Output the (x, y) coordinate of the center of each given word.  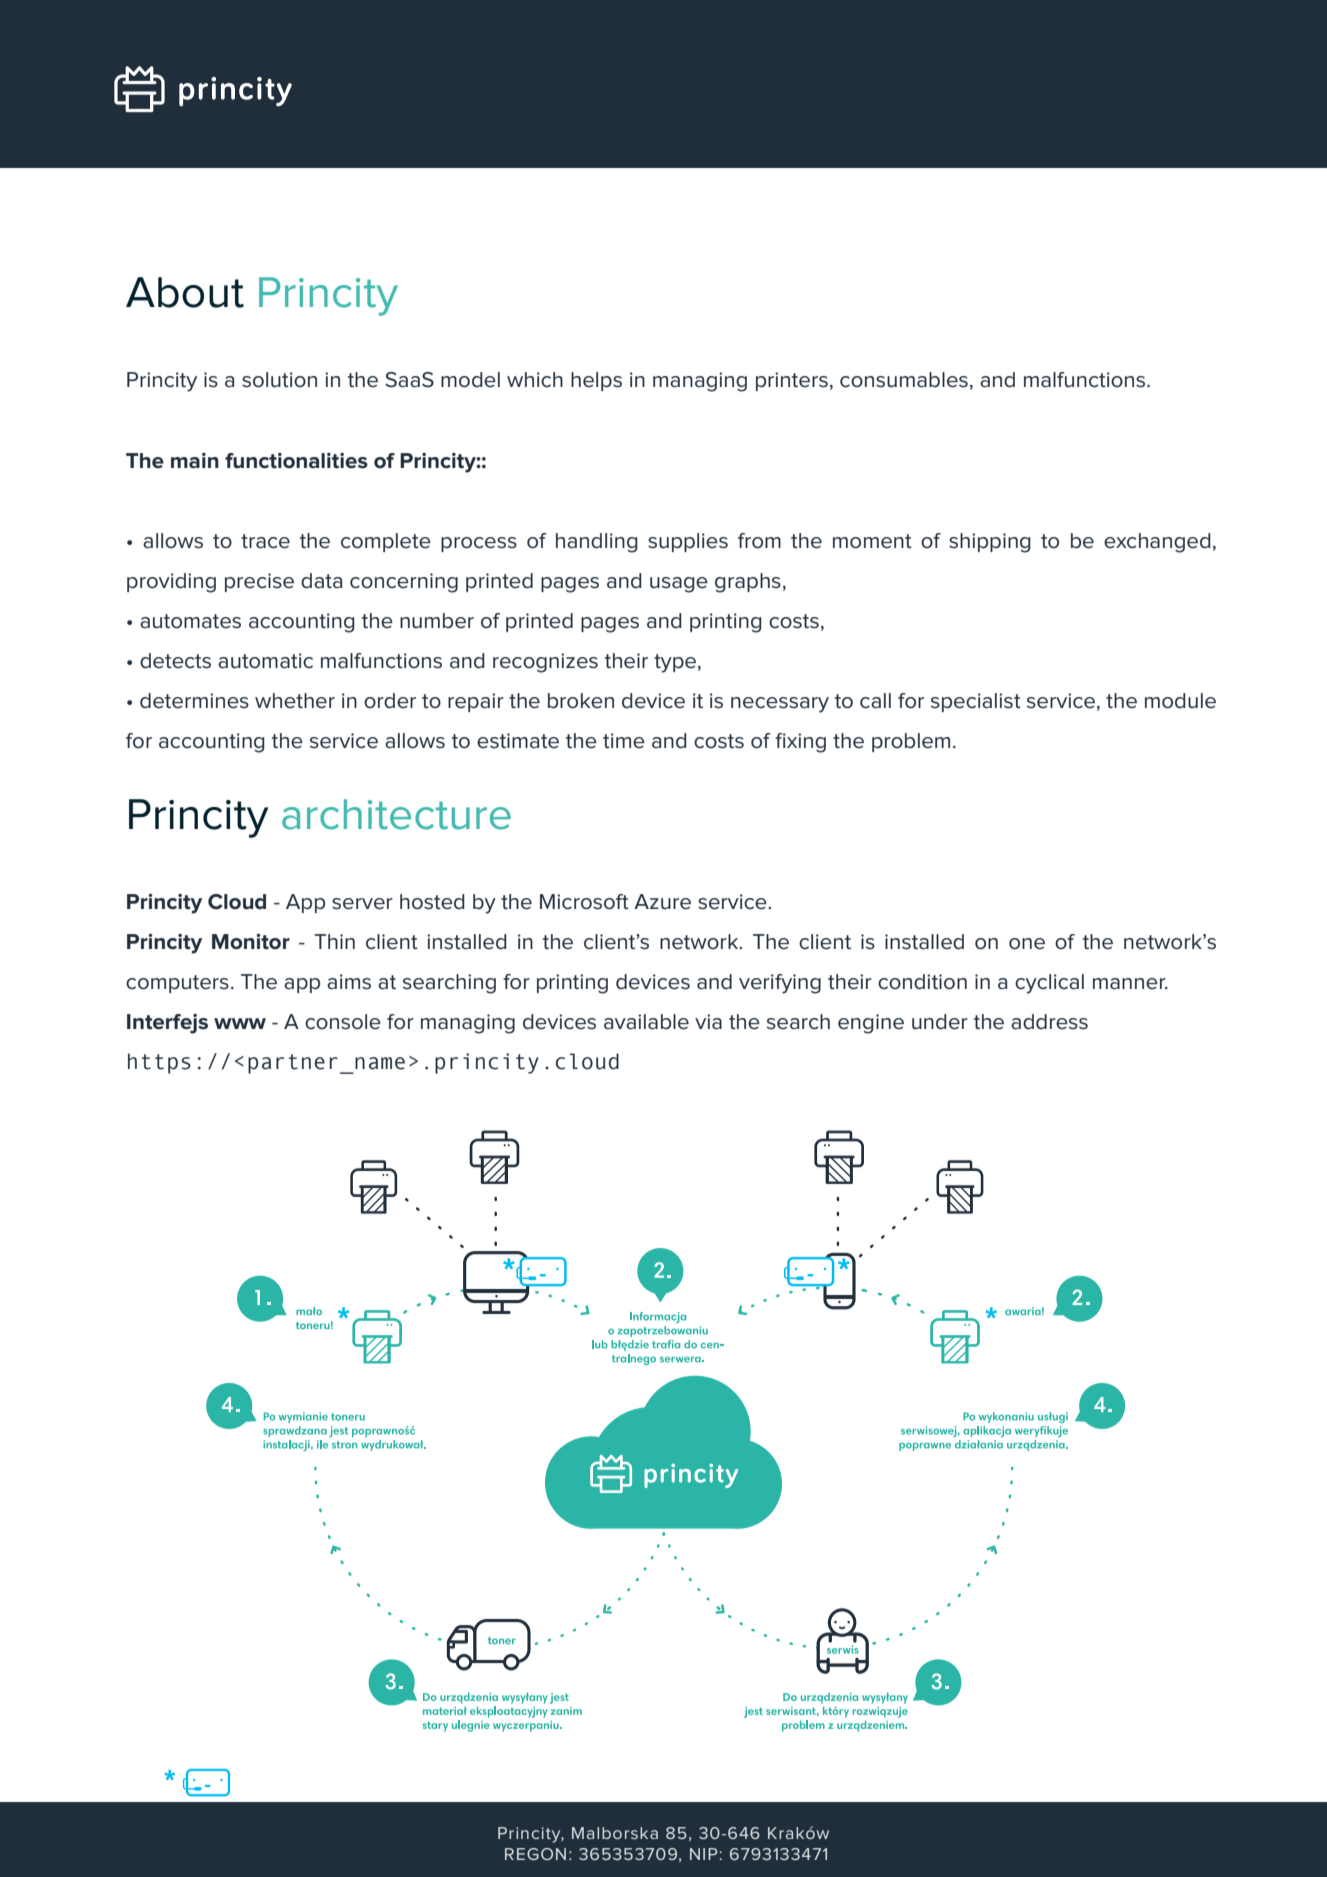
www (240, 1023)
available (646, 1022)
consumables (904, 380)
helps (596, 381)
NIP (704, 1854)
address (1049, 1022)
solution (279, 380)
